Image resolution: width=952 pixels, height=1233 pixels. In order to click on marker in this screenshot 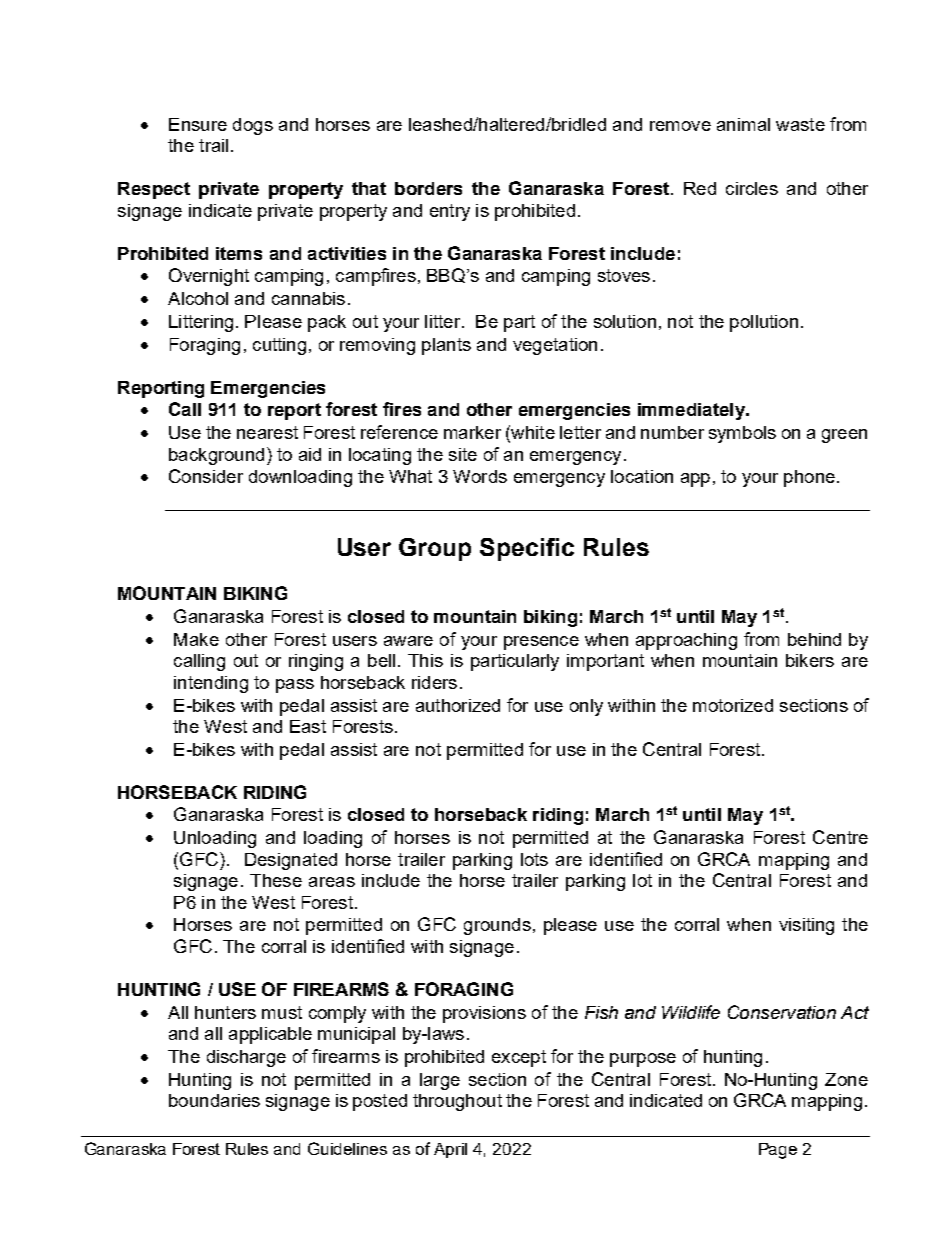, I will do `click(472, 432)`.
